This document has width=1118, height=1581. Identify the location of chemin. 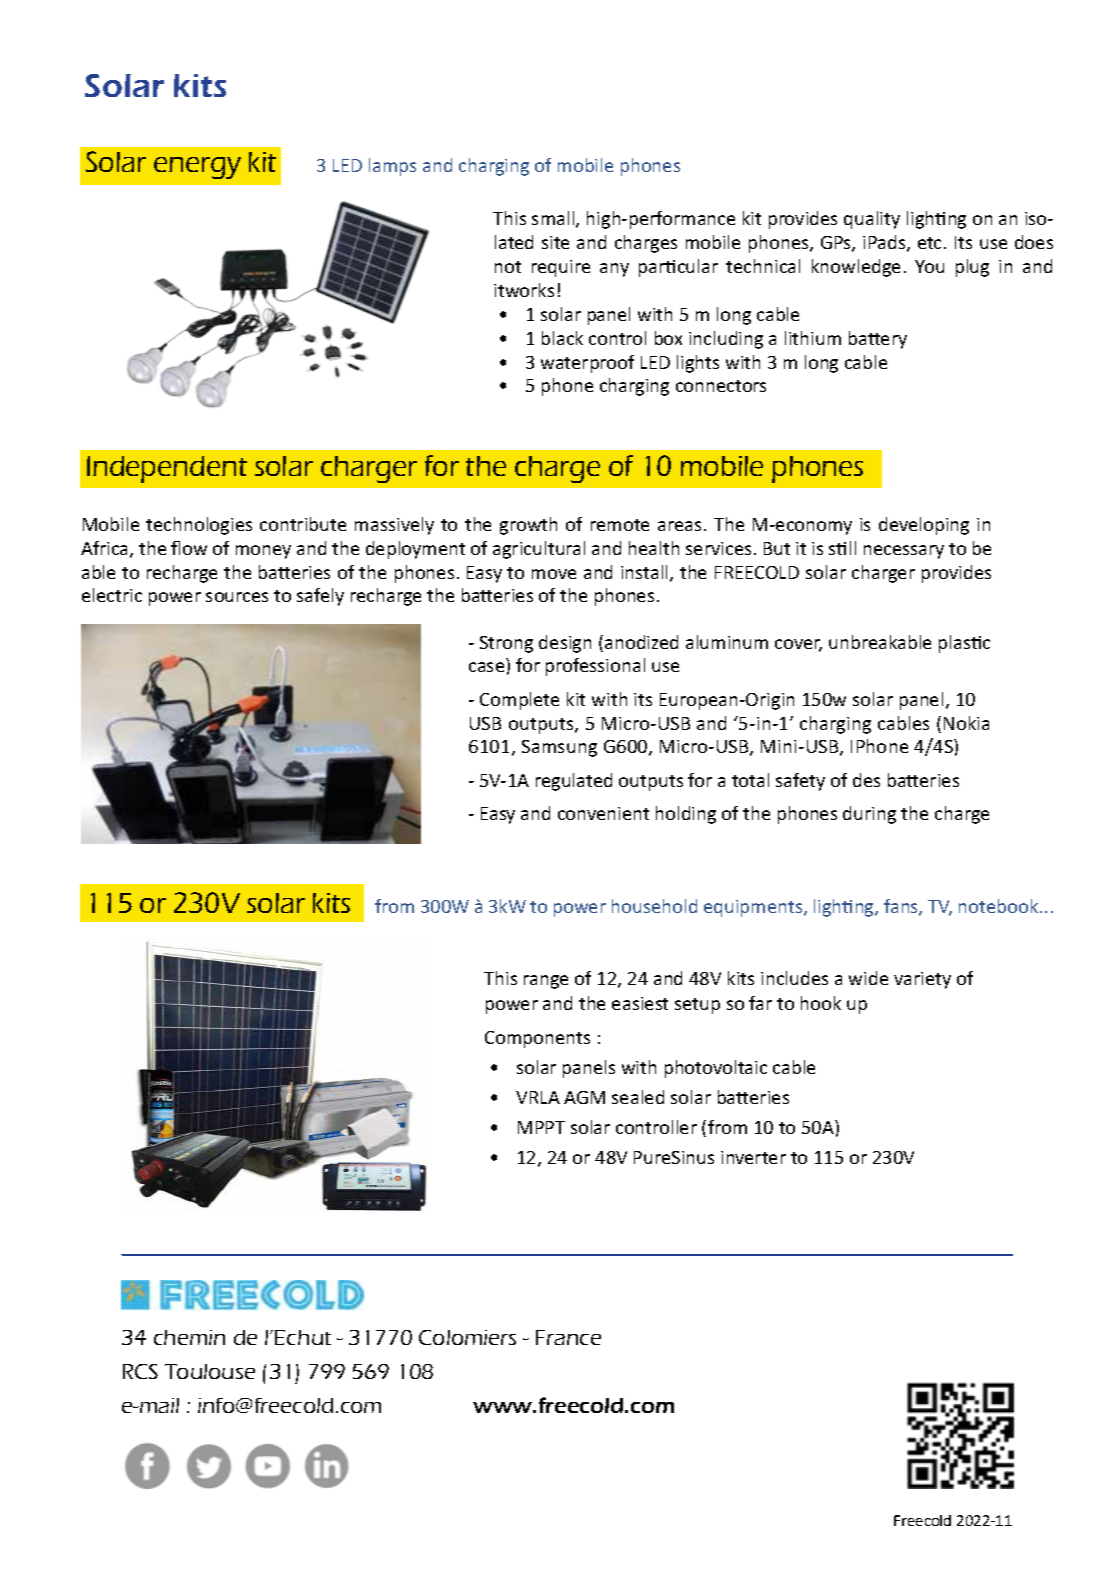
(189, 1337).
